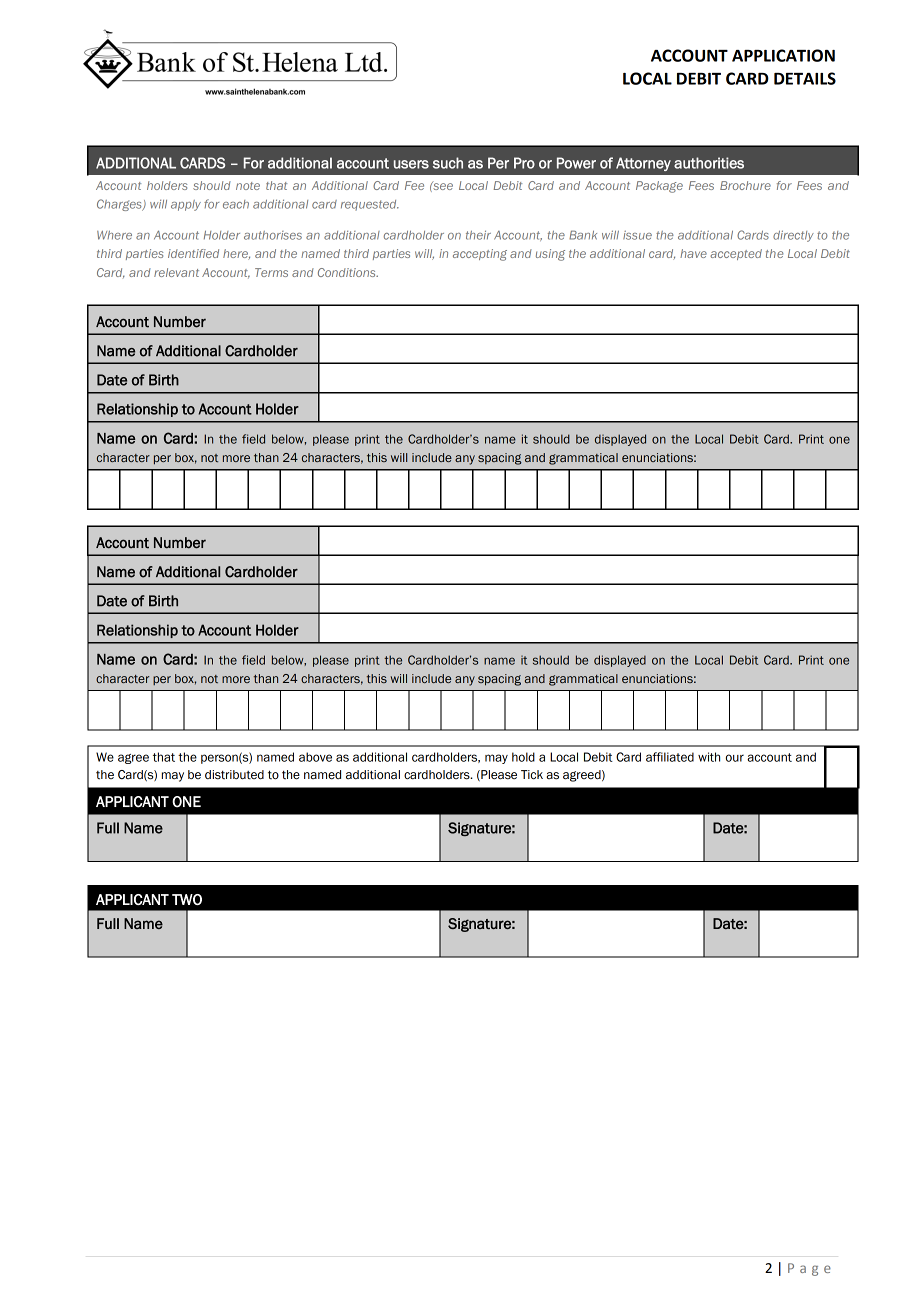 The height and width of the screenshot is (1308, 924). I want to click on note, so click(248, 186).
